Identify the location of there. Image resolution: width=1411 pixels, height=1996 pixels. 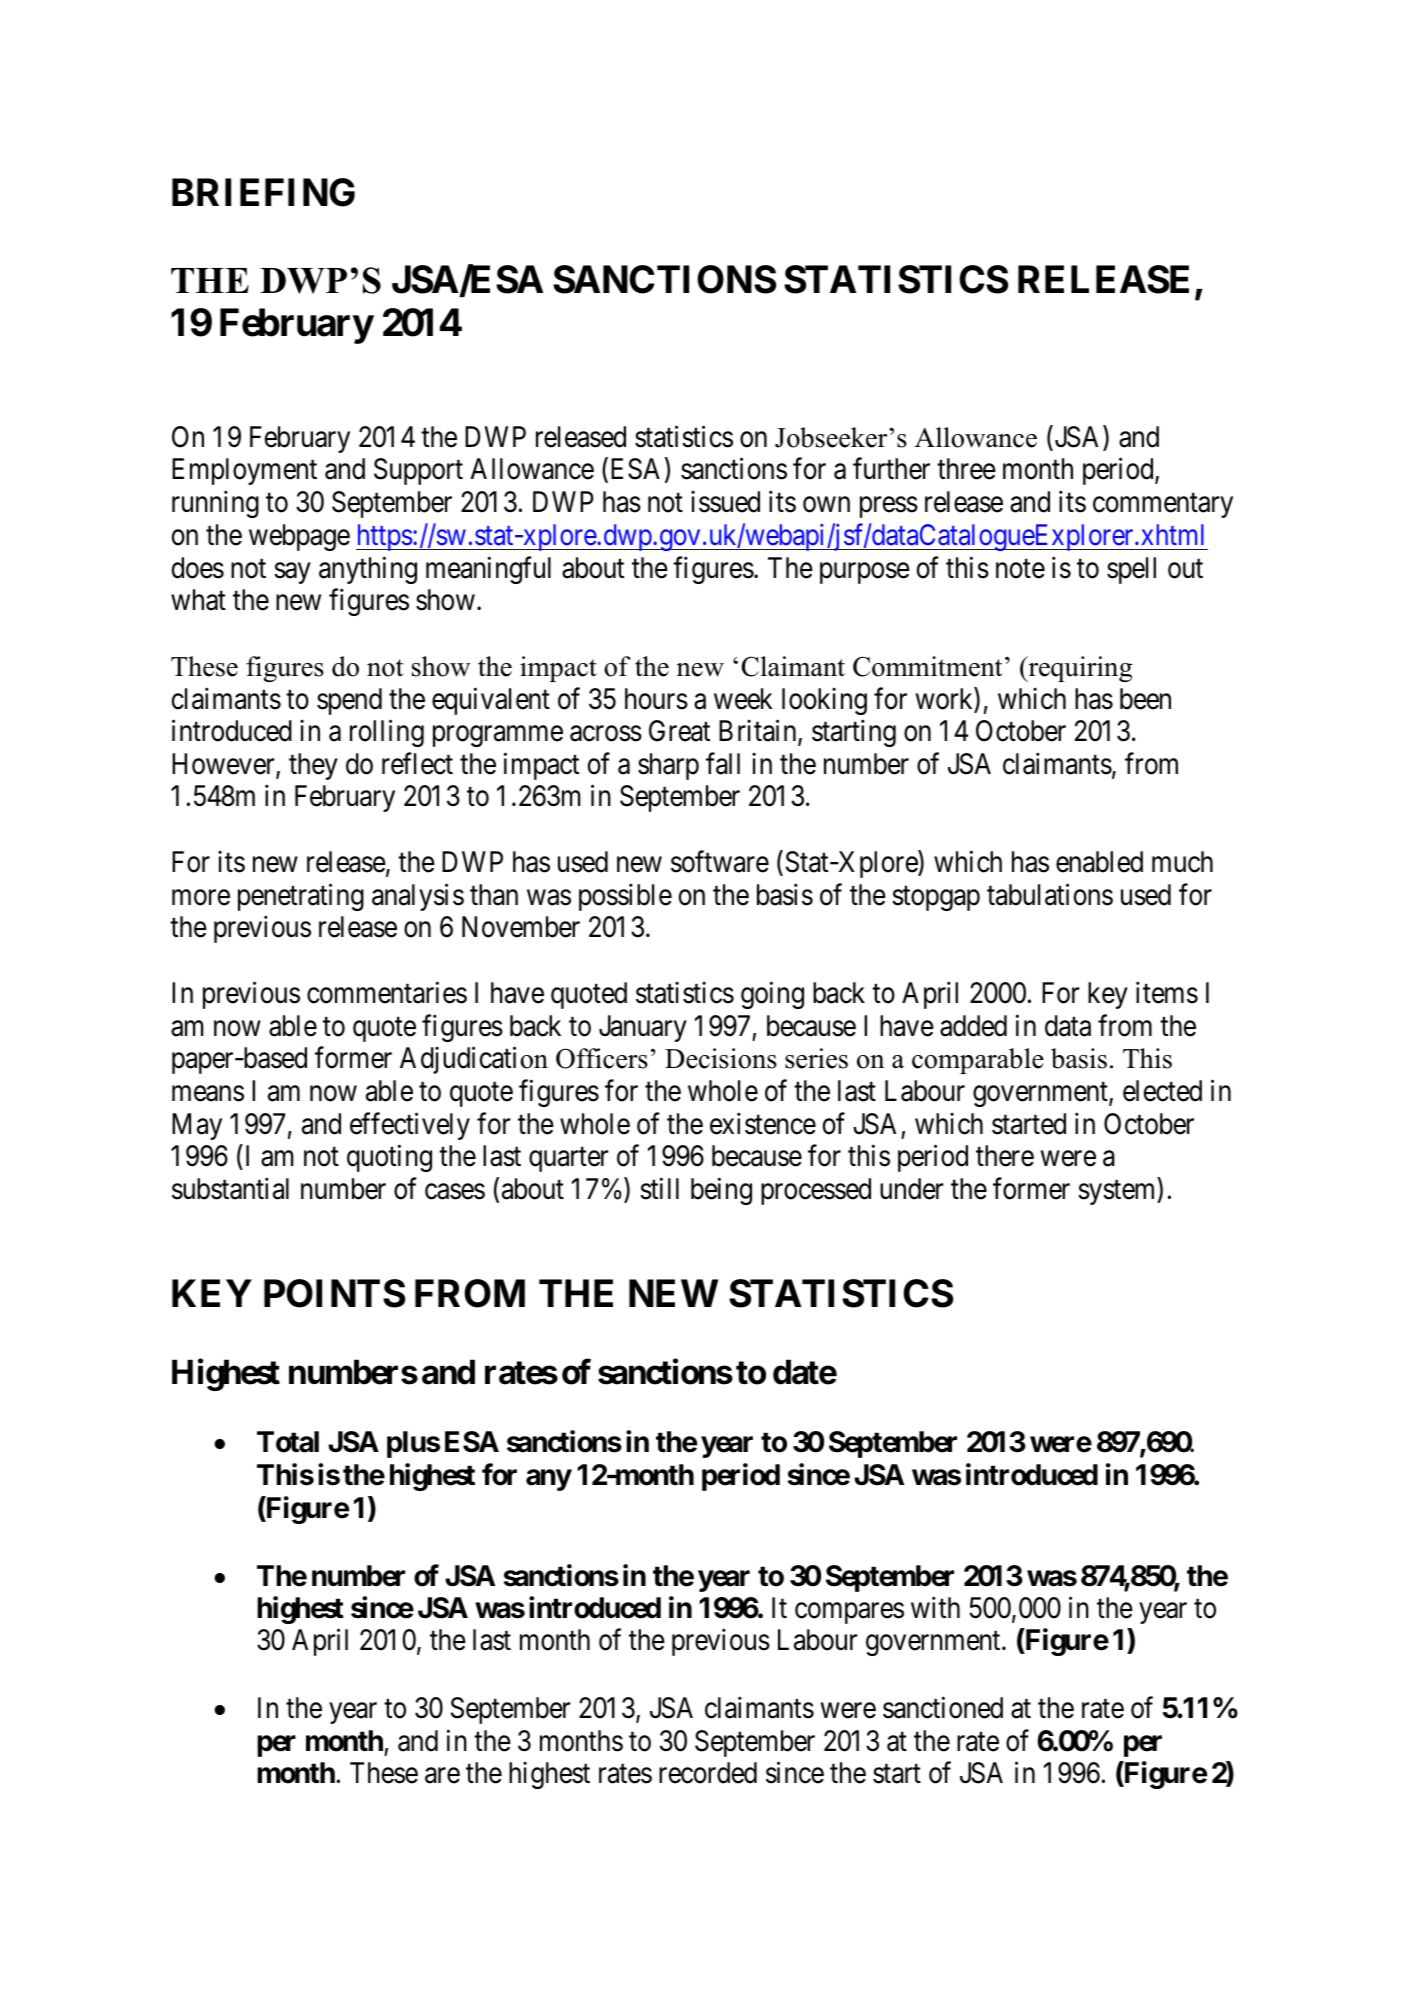
(1005, 1156).
